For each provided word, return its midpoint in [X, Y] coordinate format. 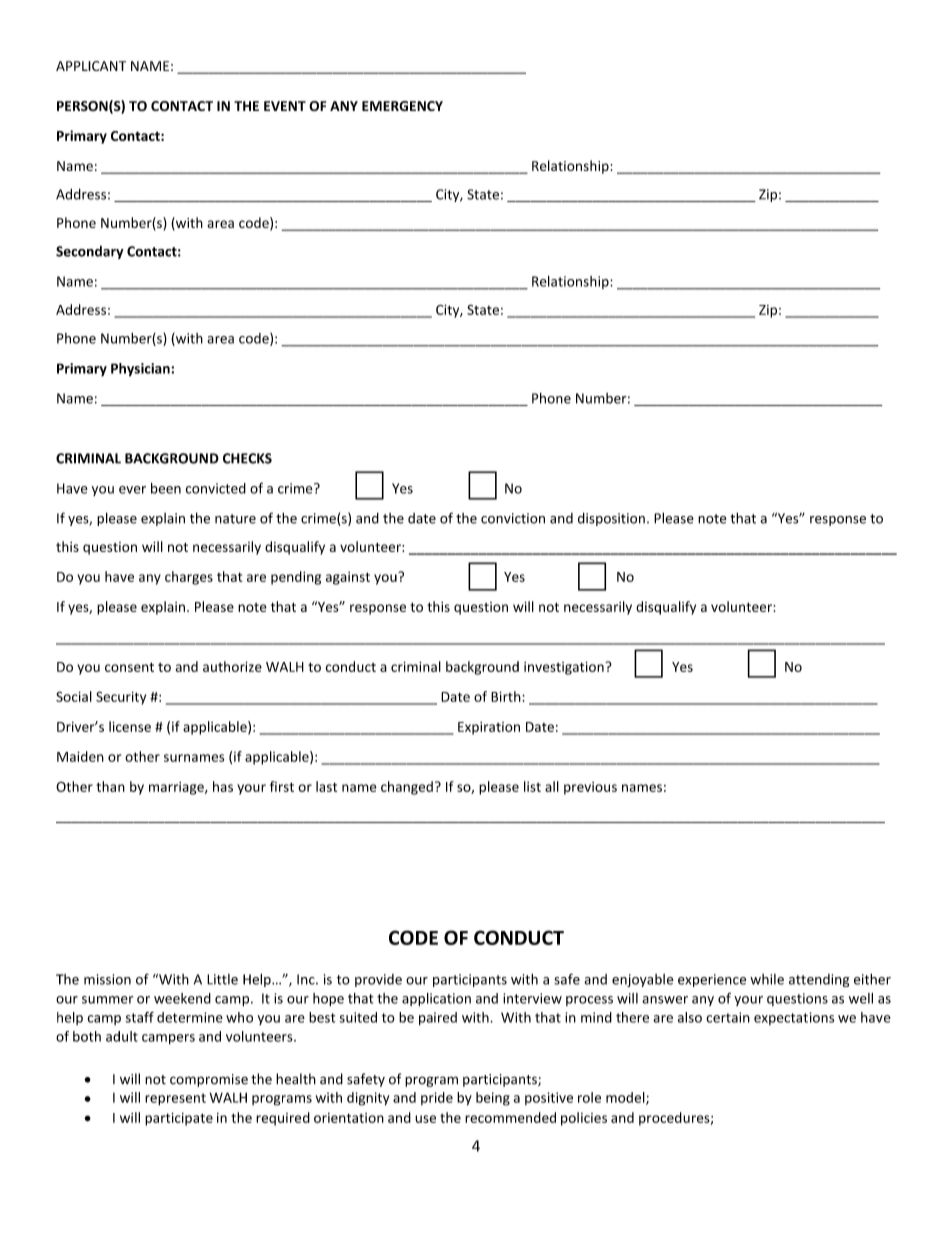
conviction [513, 518]
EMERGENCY [402, 106]
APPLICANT [91, 66]
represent [175, 1099]
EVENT [285, 106]
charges [189, 578]
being [493, 1099]
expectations [794, 1018]
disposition [611, 519]
